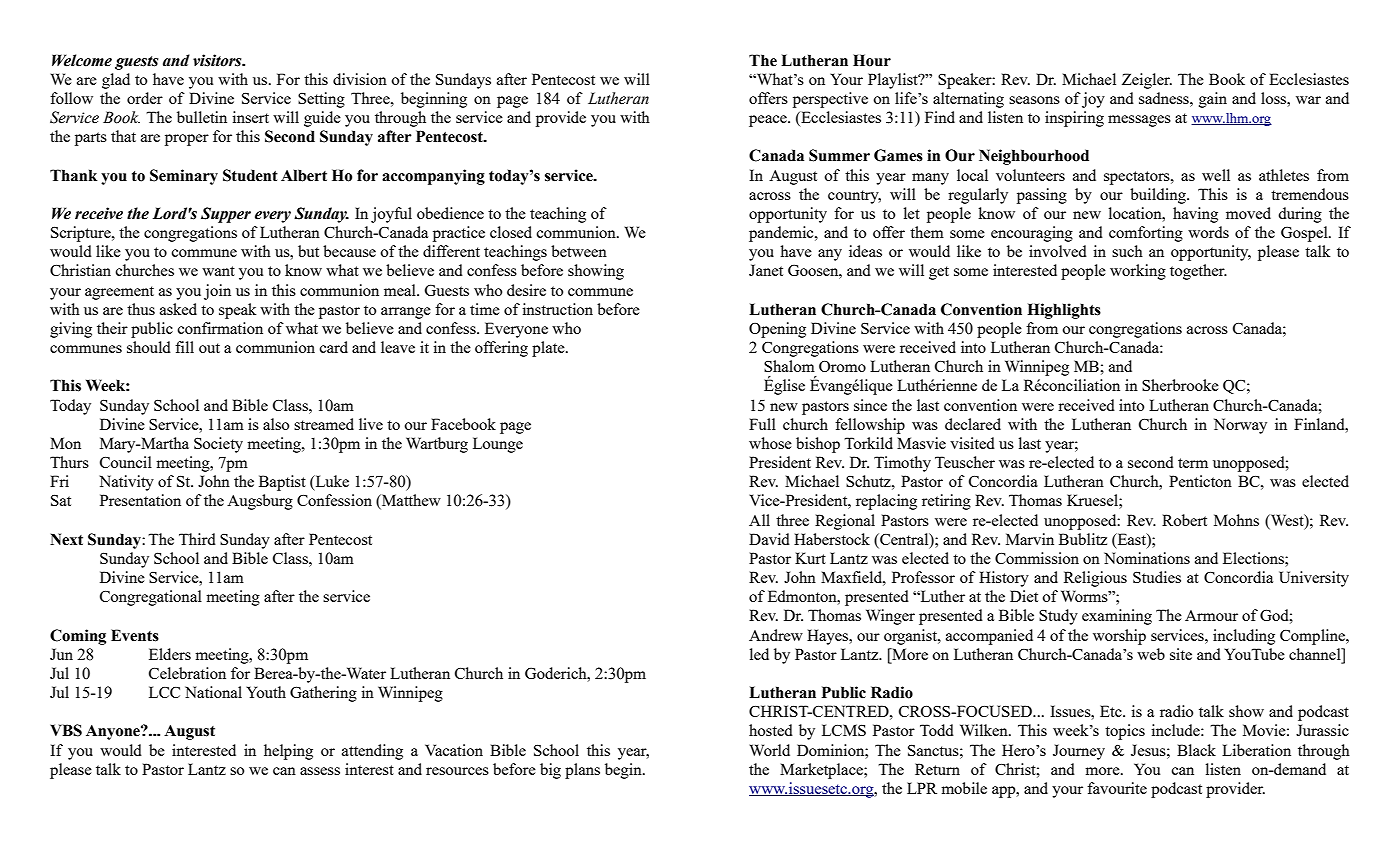 This screenshot has width=1400, height=850. I want to click on helping, so click(288, 752).
